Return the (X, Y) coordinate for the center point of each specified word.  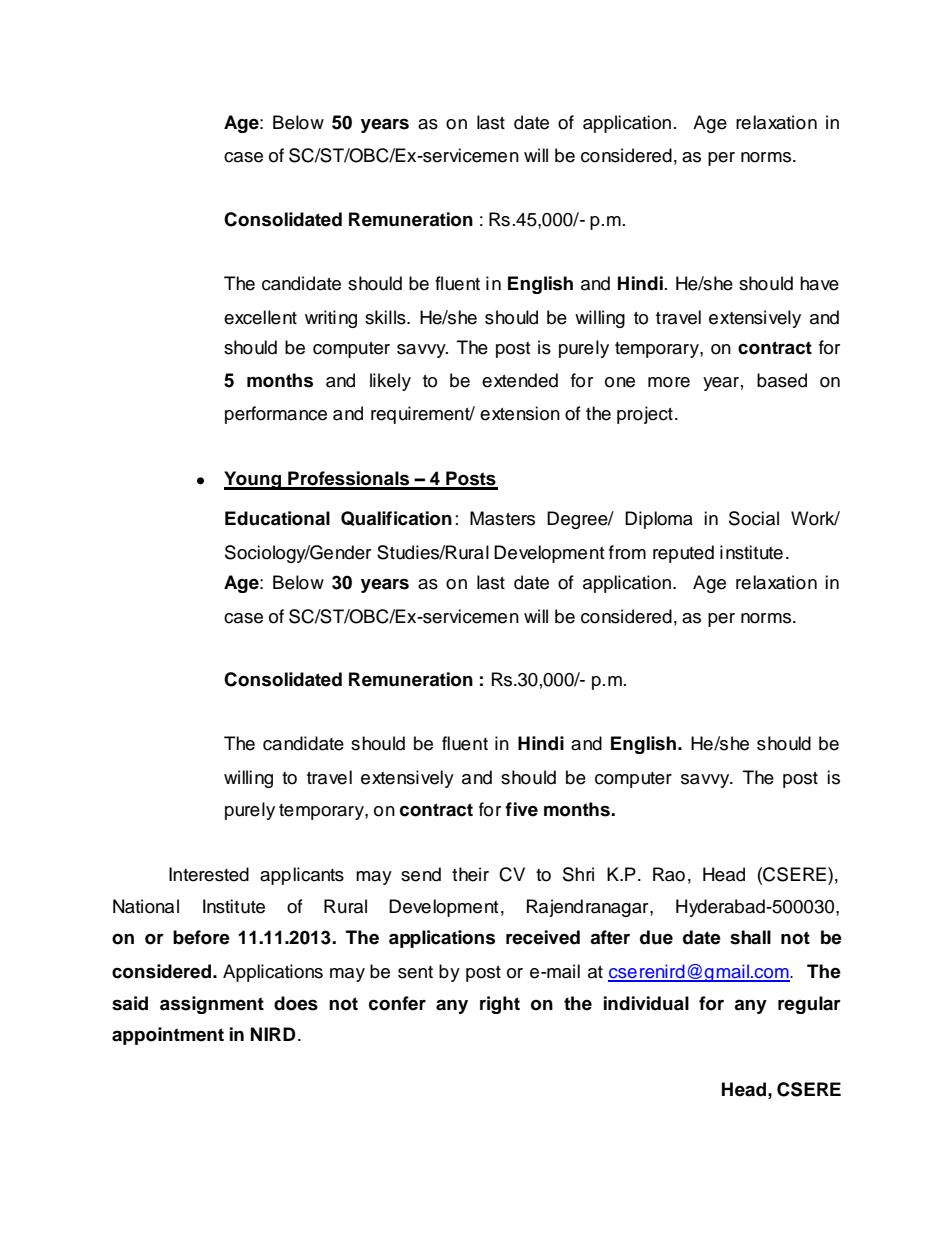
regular (809, 1005)
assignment (212, 1005)
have (819, 283)
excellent (260, 317)
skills (386, 317)
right (500, 1005)
